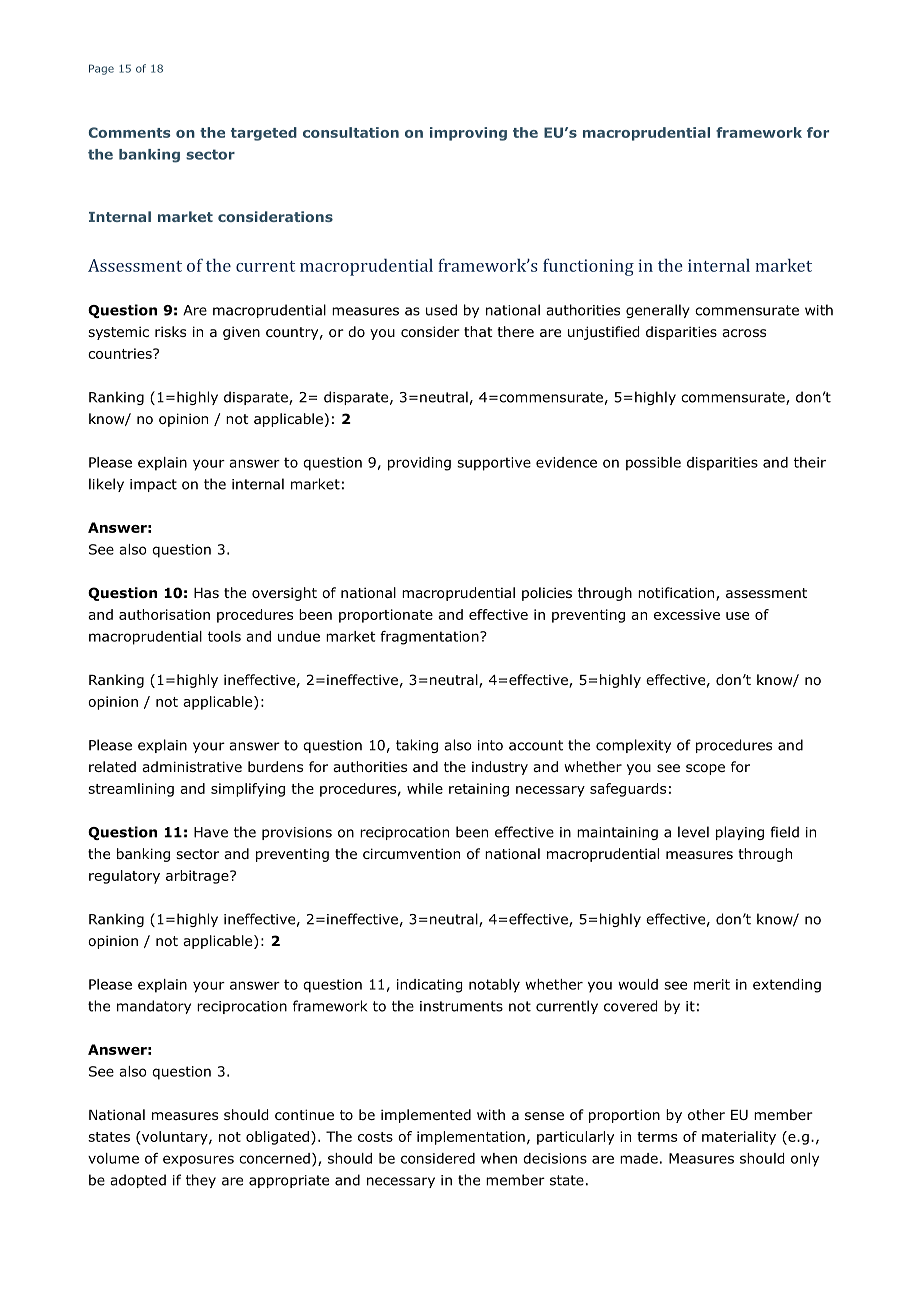 The image size is (924, 1308). What do you see at coordinates (739, 1138) in the image?
I see `materiality` at bounding box center [739, 1138].
